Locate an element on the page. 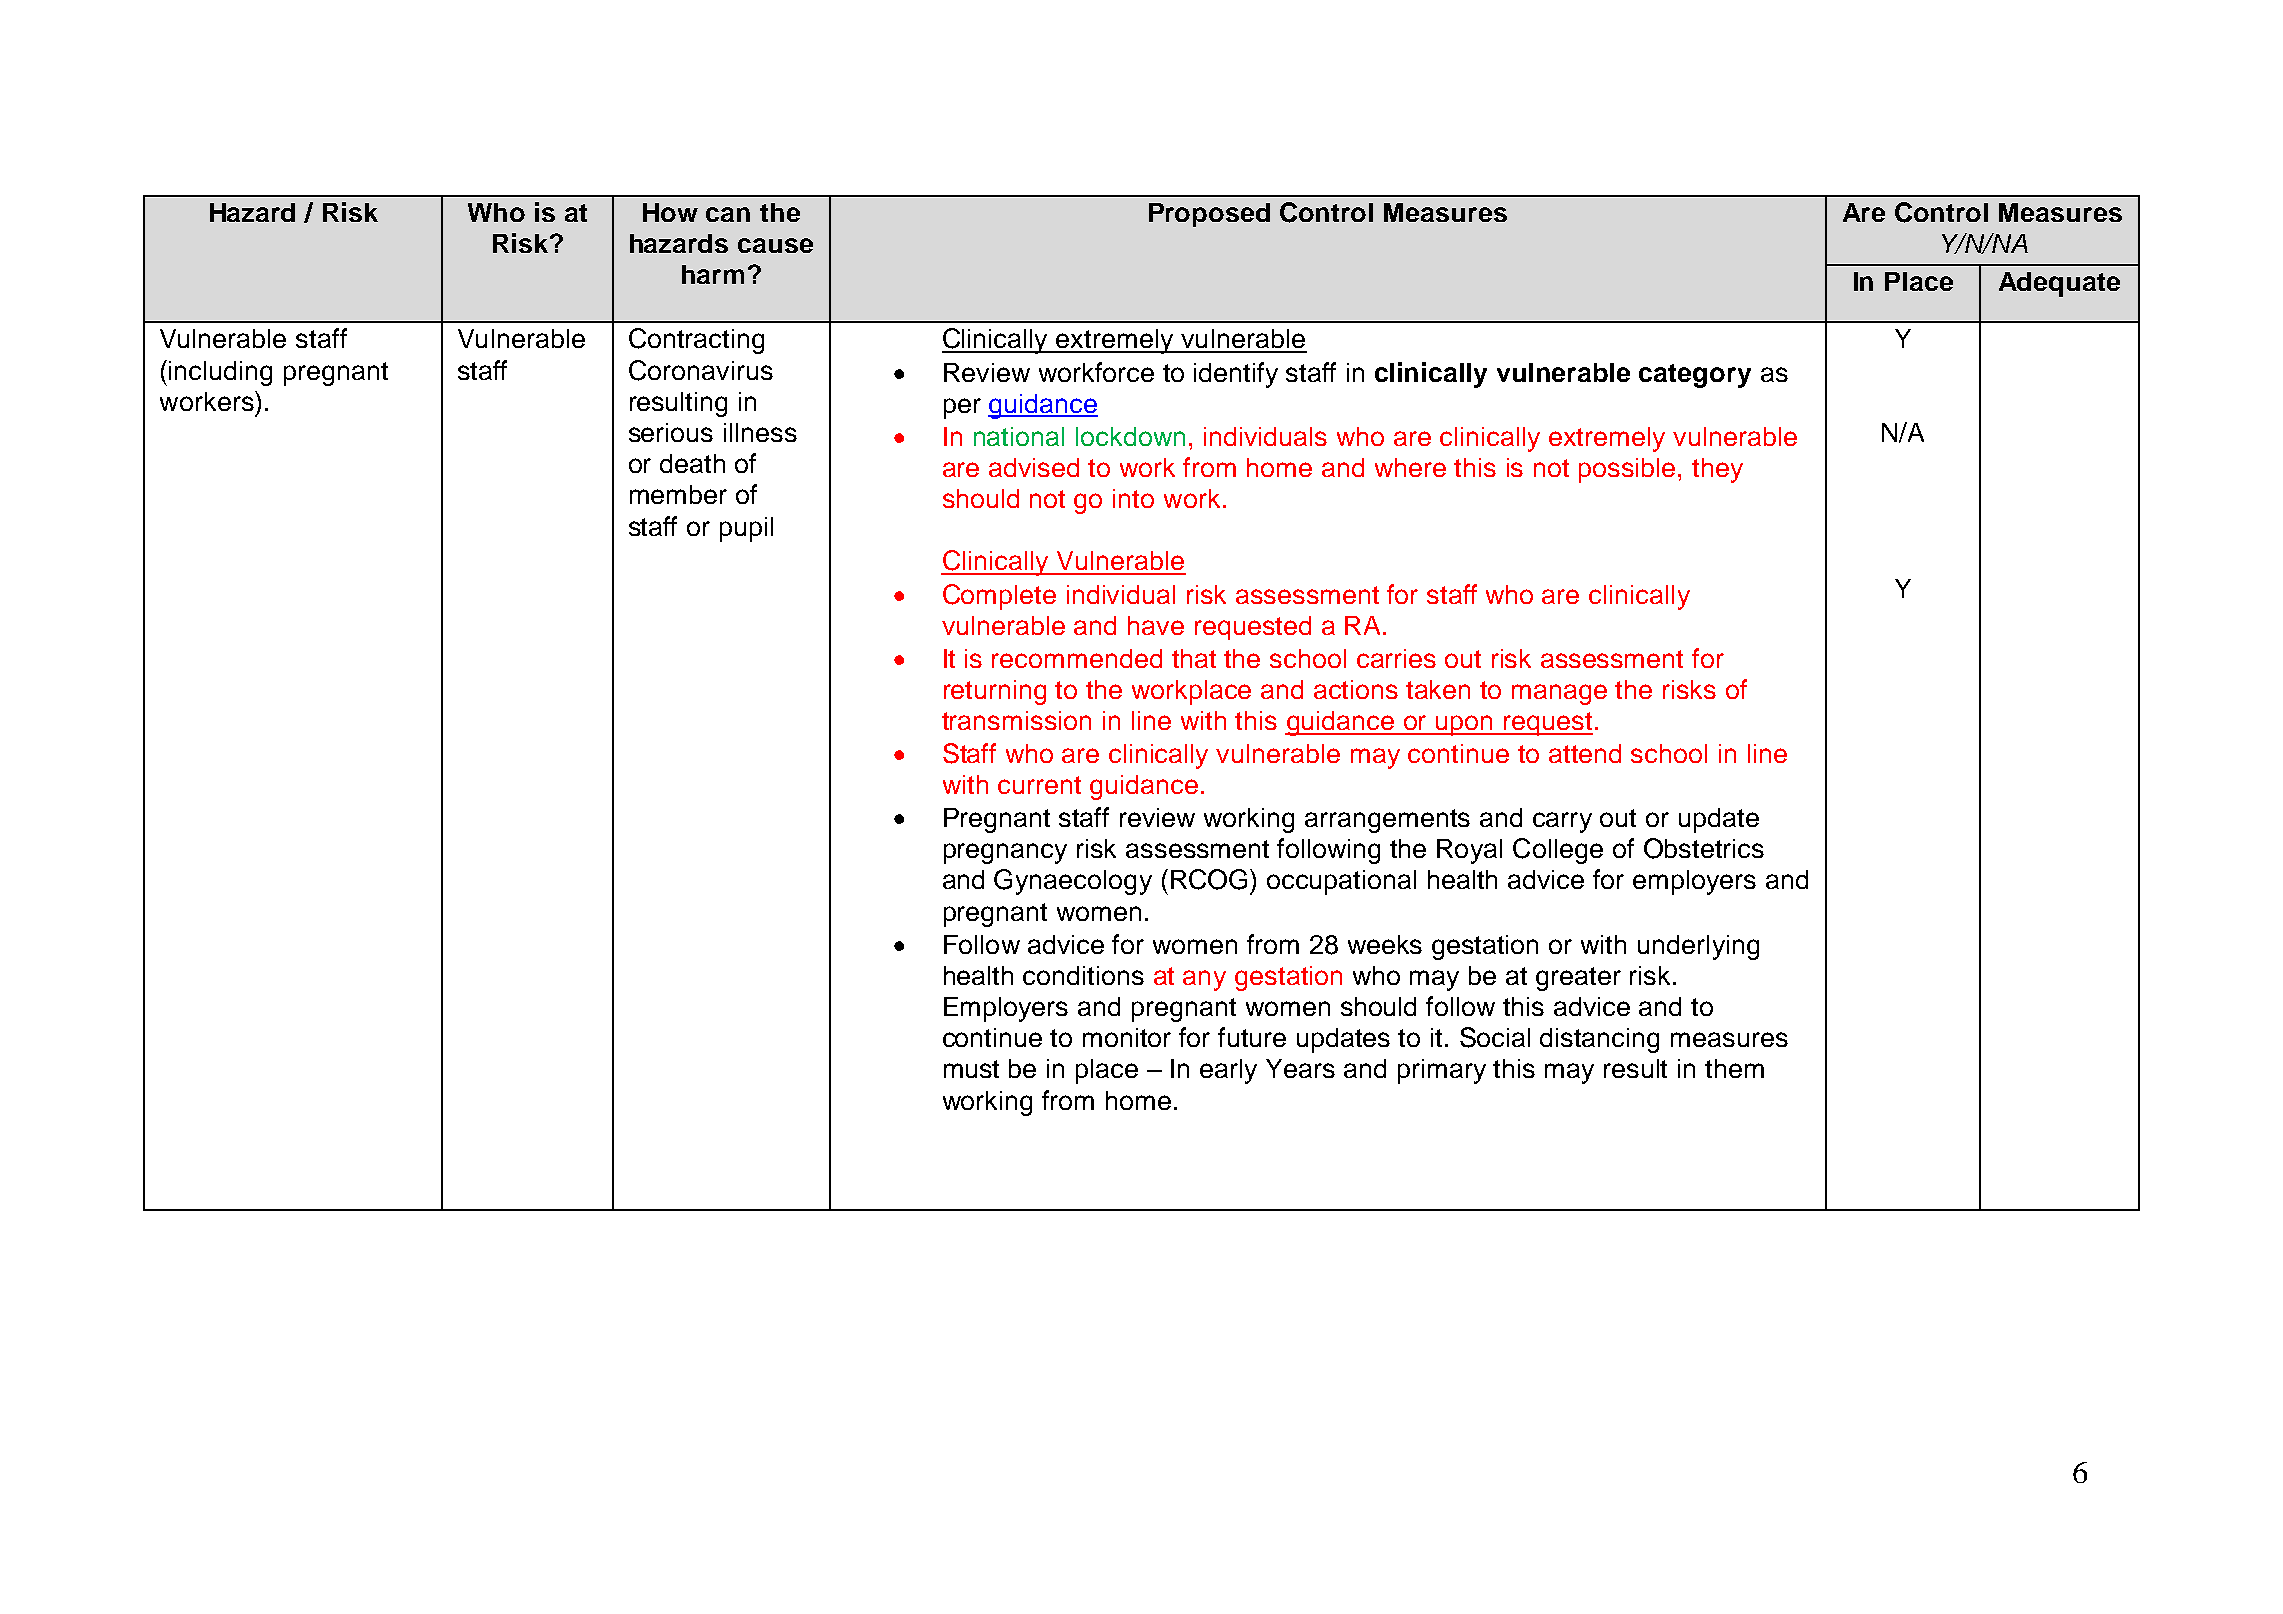  Obstetrics is located at coordinates (1704, 848).
